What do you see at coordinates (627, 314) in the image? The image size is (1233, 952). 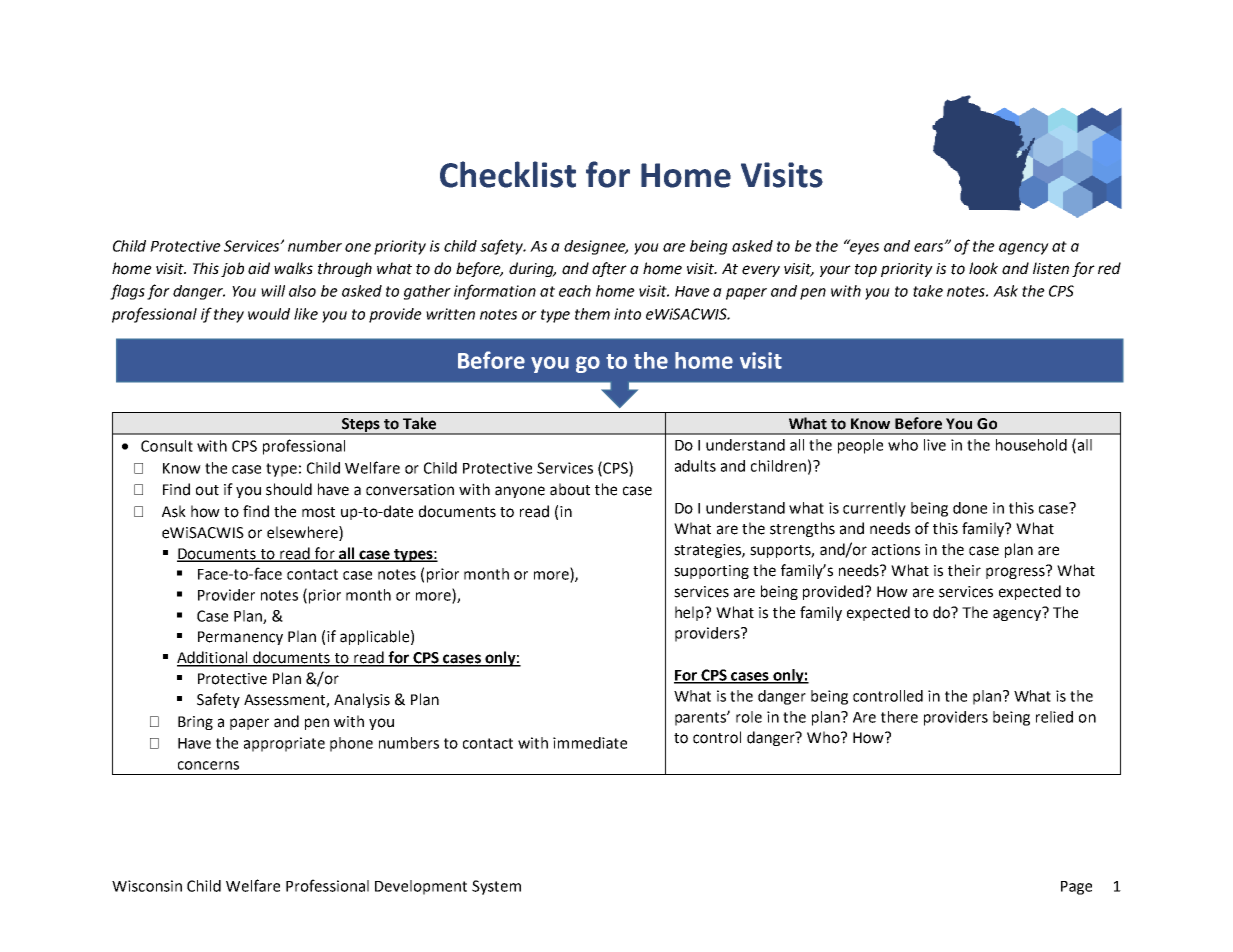 I see `into` at bounding box center [627, 314].
